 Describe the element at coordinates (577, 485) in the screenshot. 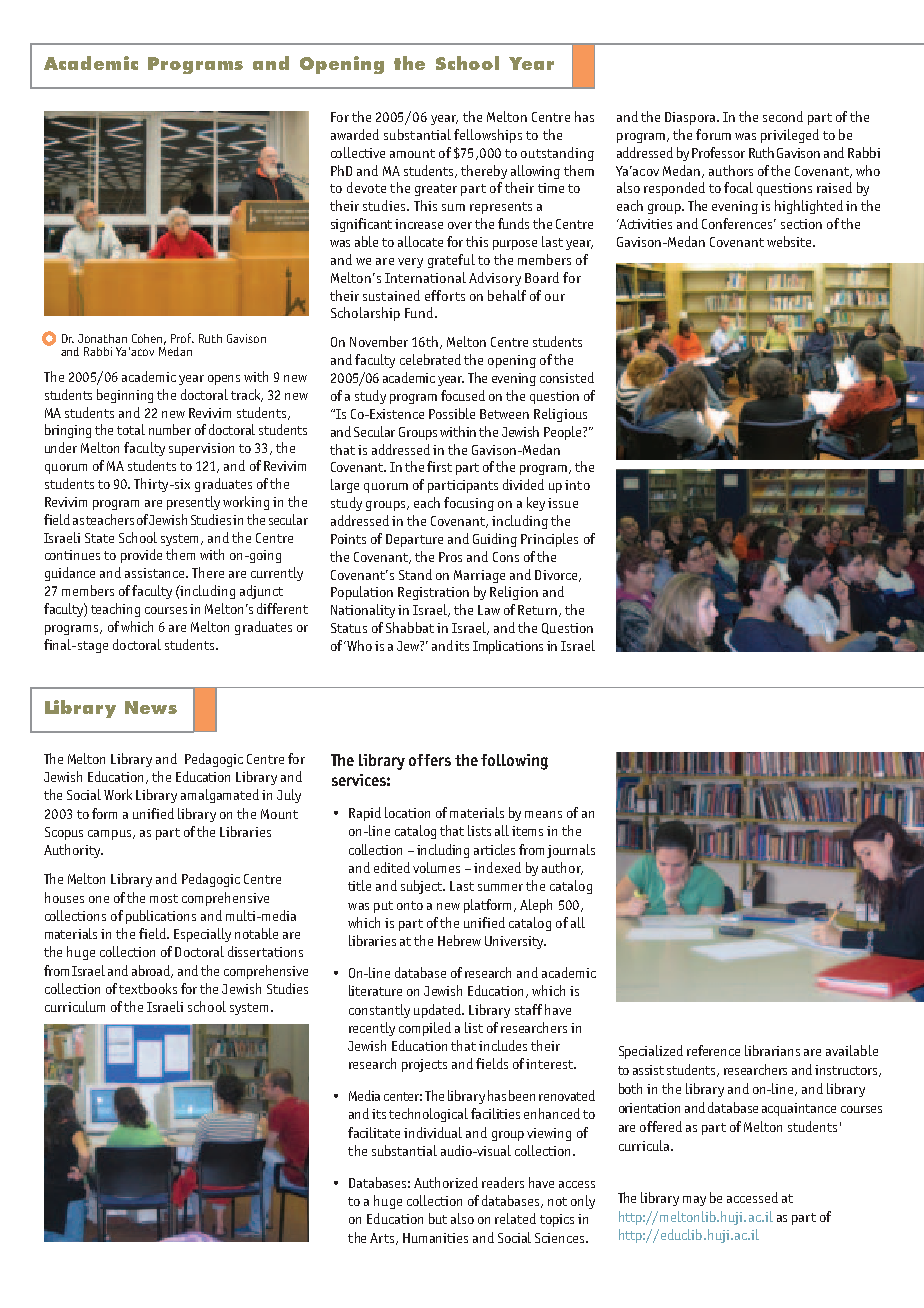

I see `into` at that location.
